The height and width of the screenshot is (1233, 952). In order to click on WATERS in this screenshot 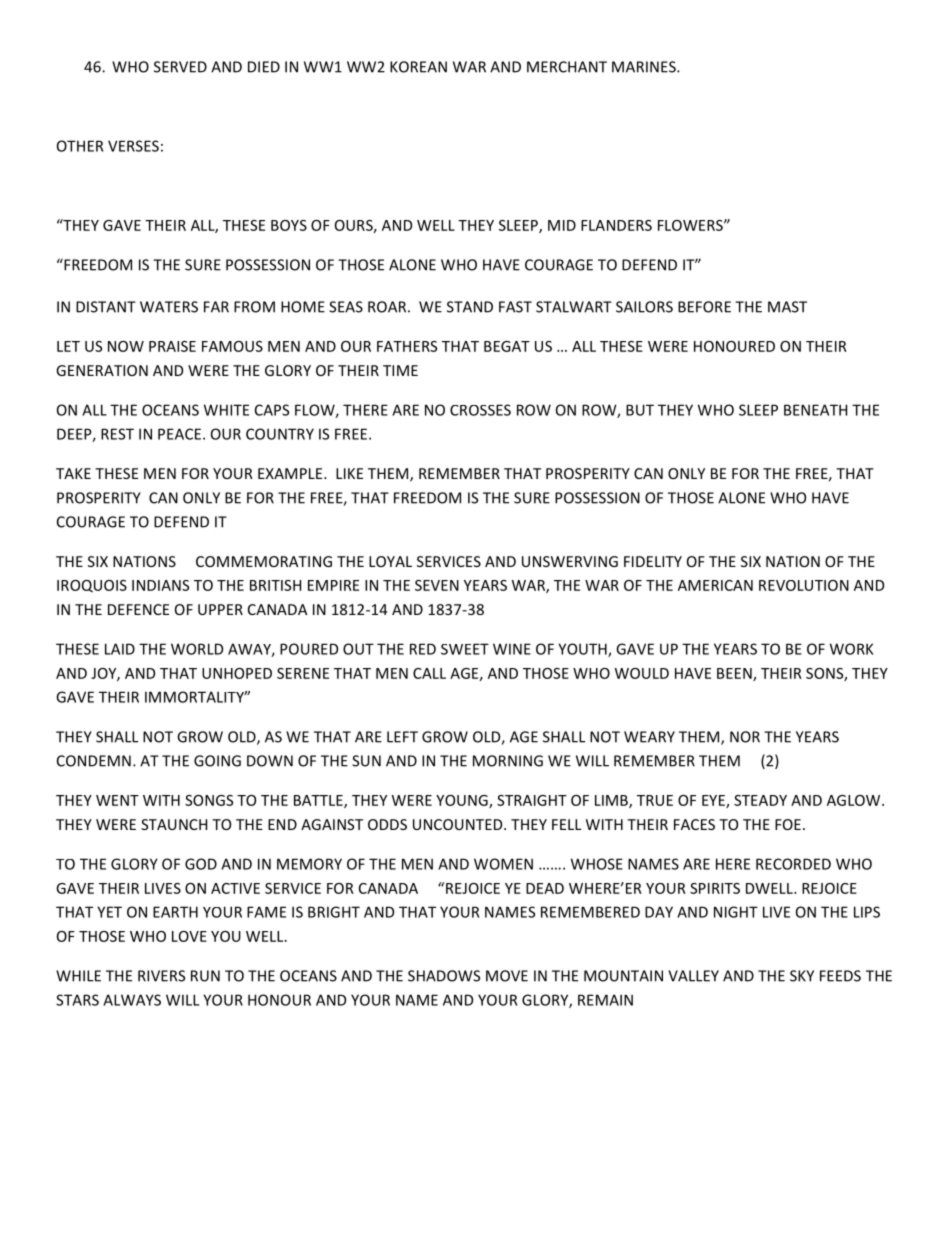, I will do `click(169, 307)`.
